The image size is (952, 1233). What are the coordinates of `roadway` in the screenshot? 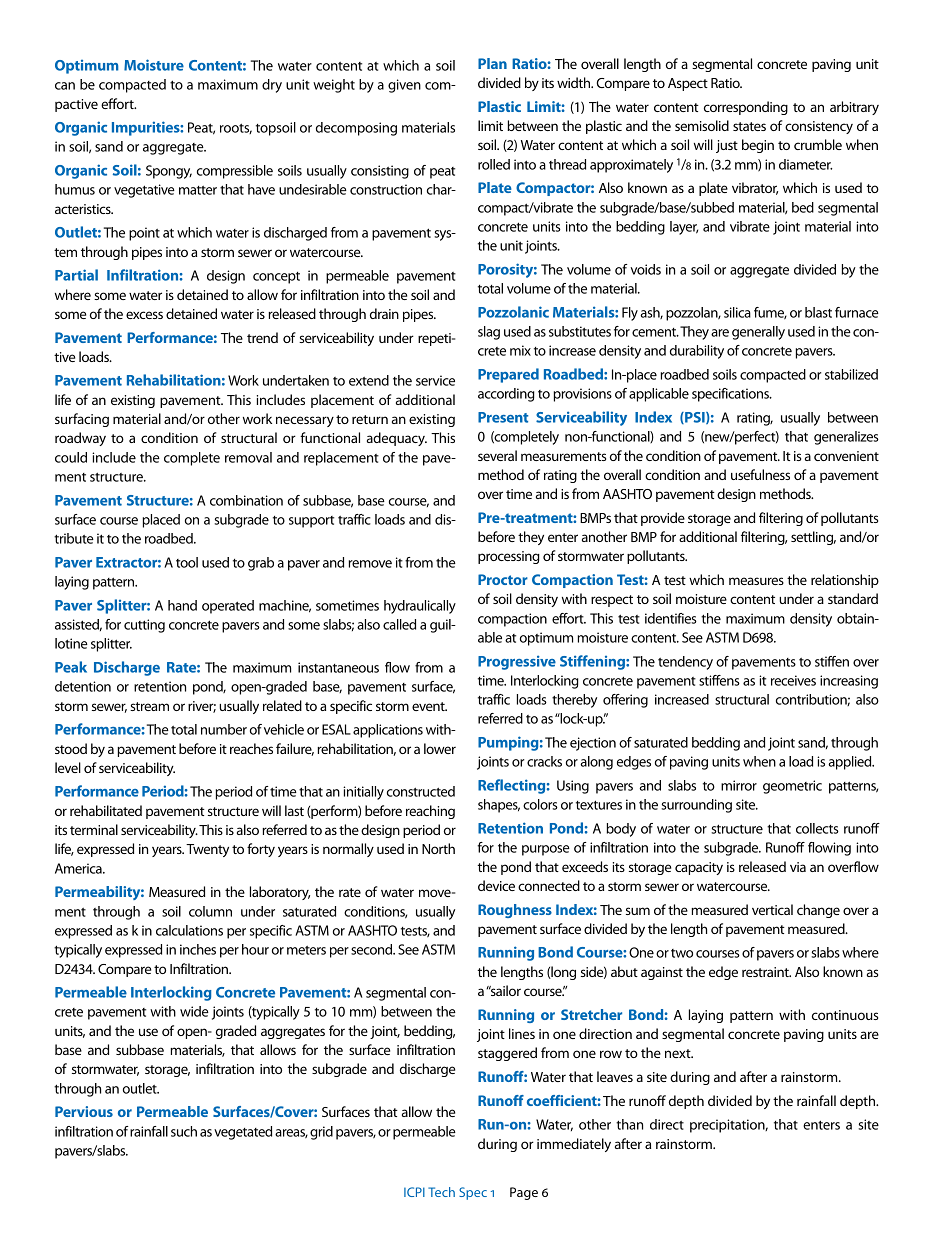 It's located at (80, 439).
